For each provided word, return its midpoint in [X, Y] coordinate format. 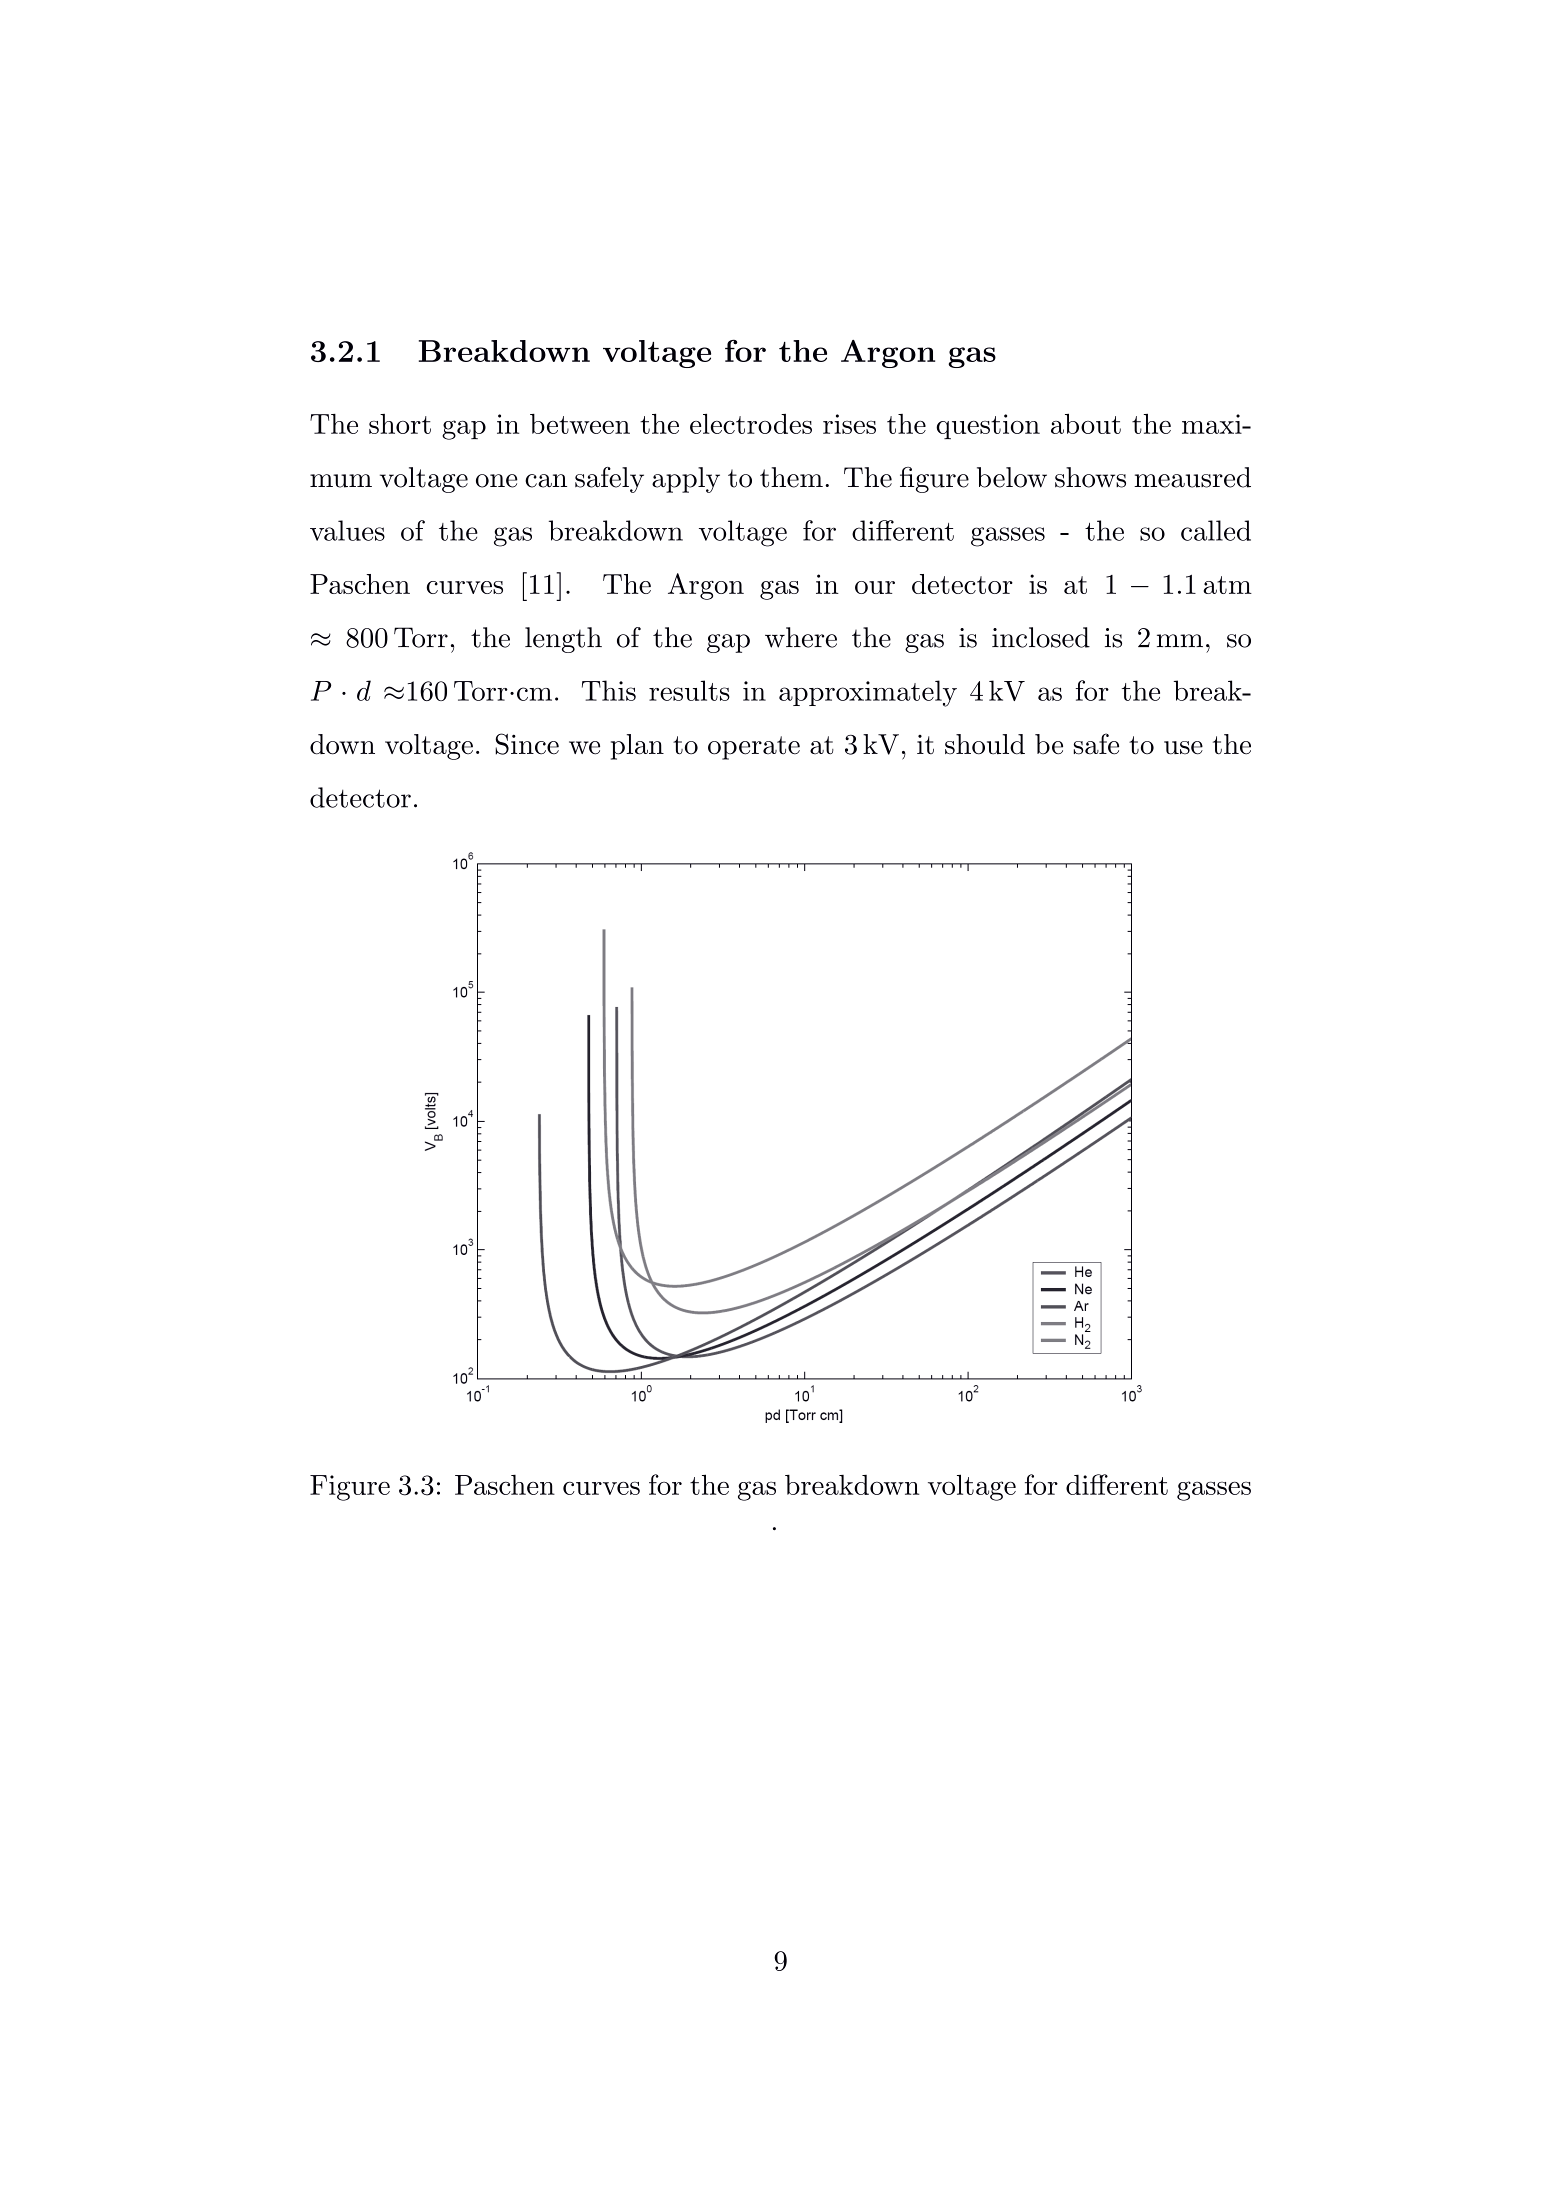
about [1086, 423]
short [400, 424]
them [791, 477]
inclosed [1041, 637]
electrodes [751, 424]
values [347, 530]
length [563, 640]
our [875, 587]
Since [527, 744]
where [801, 637]
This [609, 690]
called [1216, 530]
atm [1227, 585]
